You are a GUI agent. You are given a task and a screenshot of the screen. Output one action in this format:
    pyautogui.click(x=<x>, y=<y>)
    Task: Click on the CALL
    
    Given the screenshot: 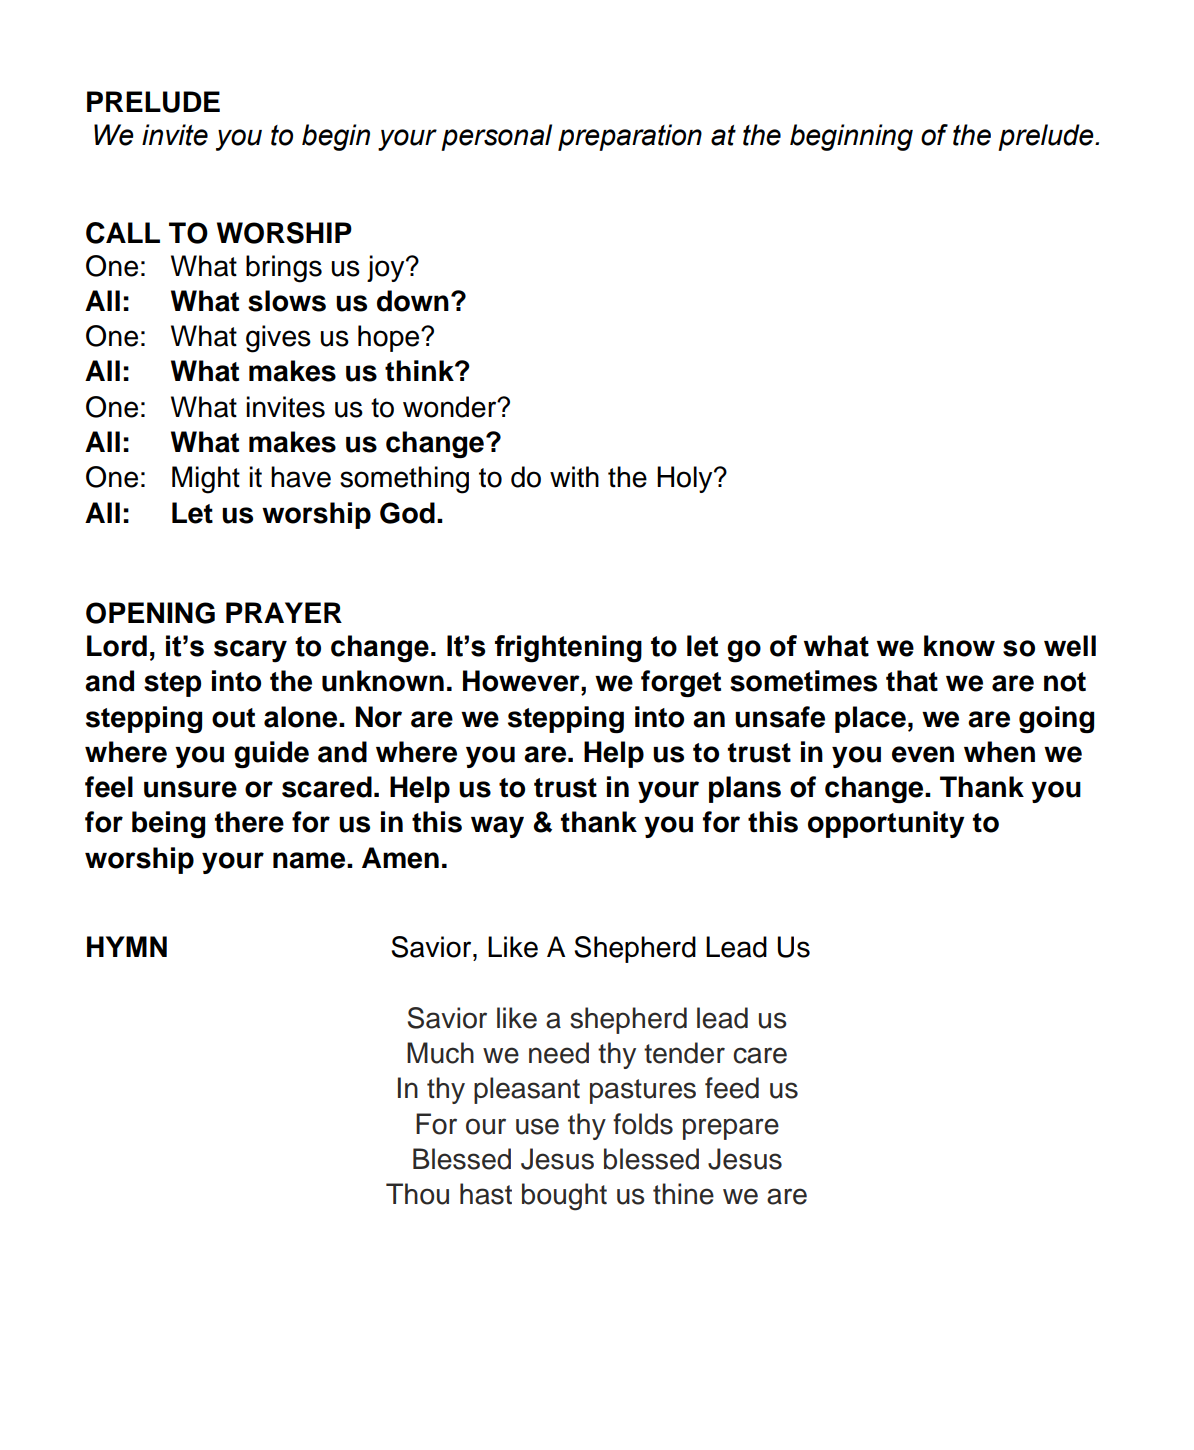 What is the action you would take?
    pyautogui.click(x=123, y=233)
